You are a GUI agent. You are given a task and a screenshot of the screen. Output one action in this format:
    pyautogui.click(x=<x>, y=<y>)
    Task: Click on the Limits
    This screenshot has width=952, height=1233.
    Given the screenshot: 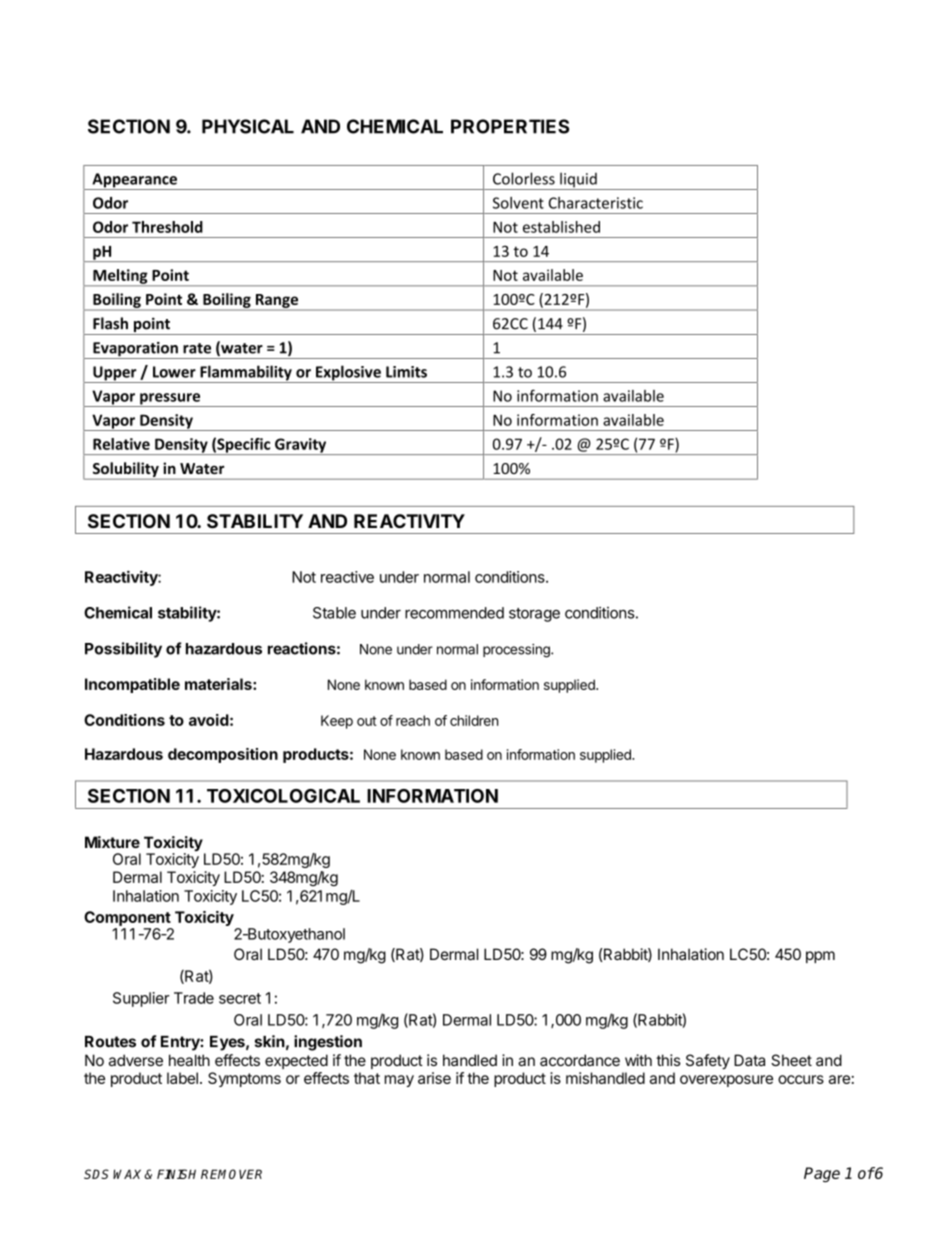 What is the action you would take?
    pyautogui.click(x=406, y=372)
